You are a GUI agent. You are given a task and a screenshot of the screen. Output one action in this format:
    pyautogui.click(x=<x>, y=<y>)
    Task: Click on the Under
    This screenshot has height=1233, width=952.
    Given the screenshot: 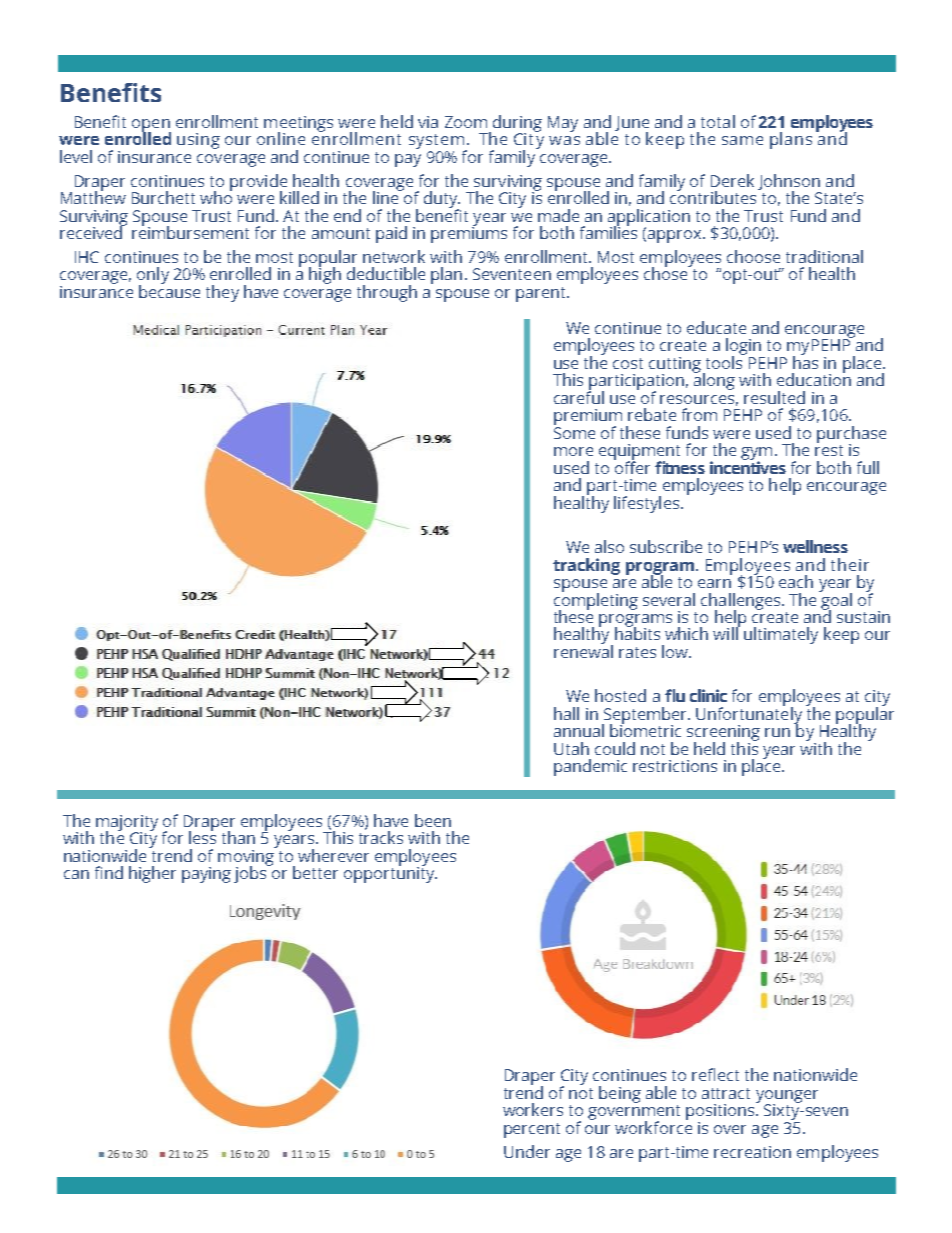 What is the action you would take?
    pyautogui.click(x=527, y=1151)
